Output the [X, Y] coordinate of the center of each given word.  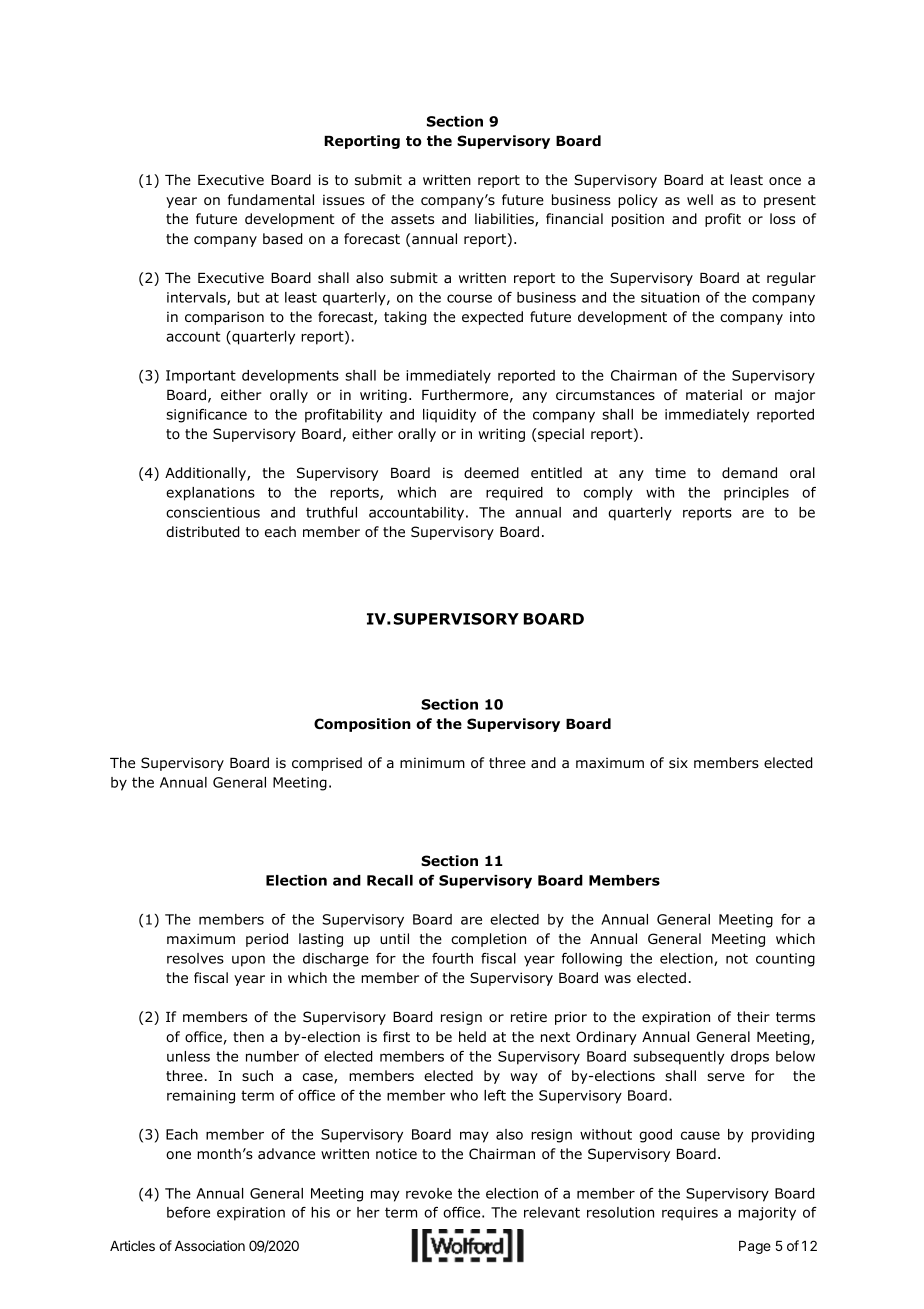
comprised [327, 764]
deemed [491, 472]
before [188, 1212]
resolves [195, 958]
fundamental [271, 200]
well [700, 199]
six [678, 762]
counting [785, 960]
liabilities [505, 220]
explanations [210, 494]
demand [749, 473]
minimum [432, 762]
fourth [452, 958]
